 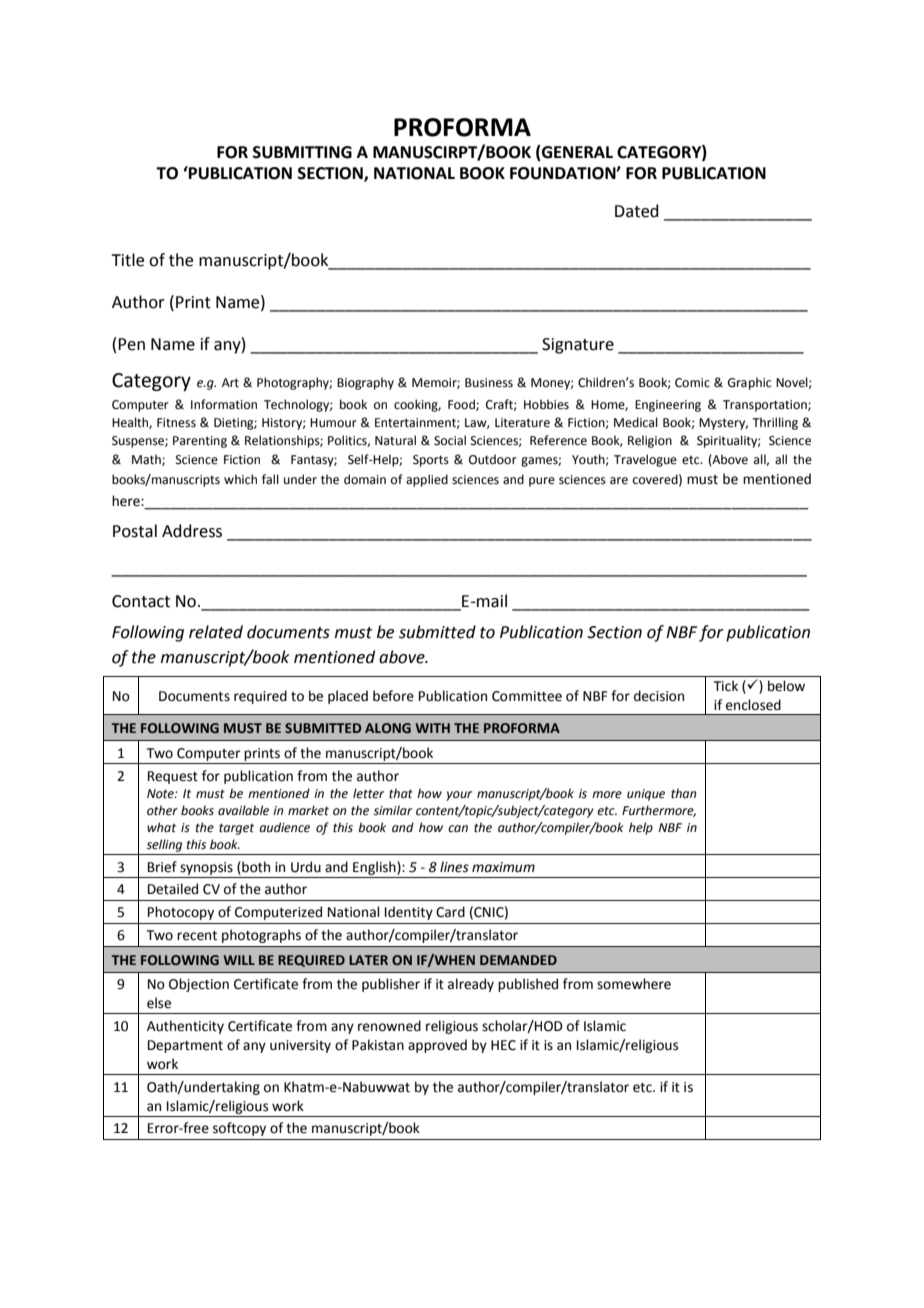 What do you see at coordinates (393, 696) in the page?
I see `before` at bounding box center [393, 696].
